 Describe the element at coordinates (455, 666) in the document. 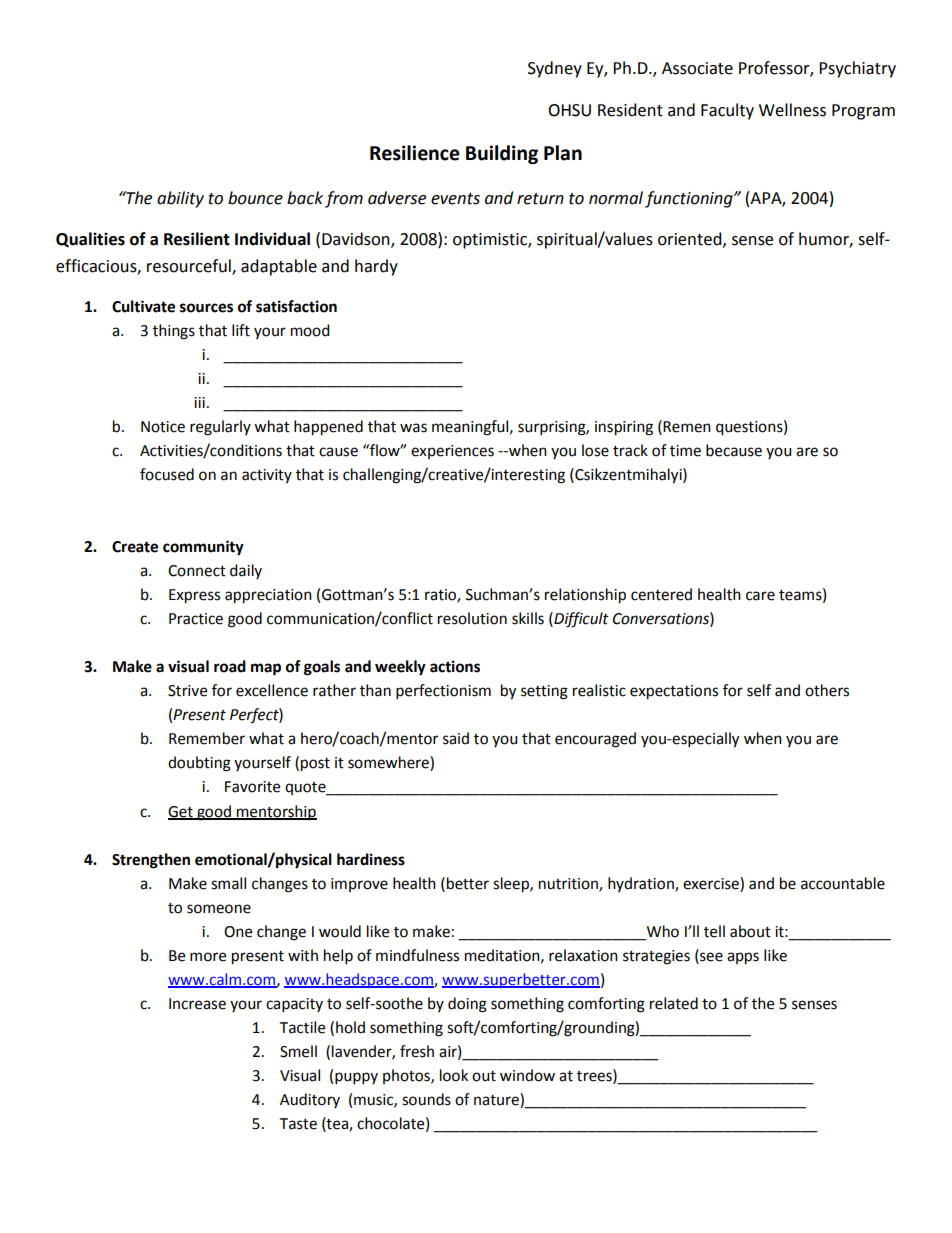

I see `actions` at that location.
